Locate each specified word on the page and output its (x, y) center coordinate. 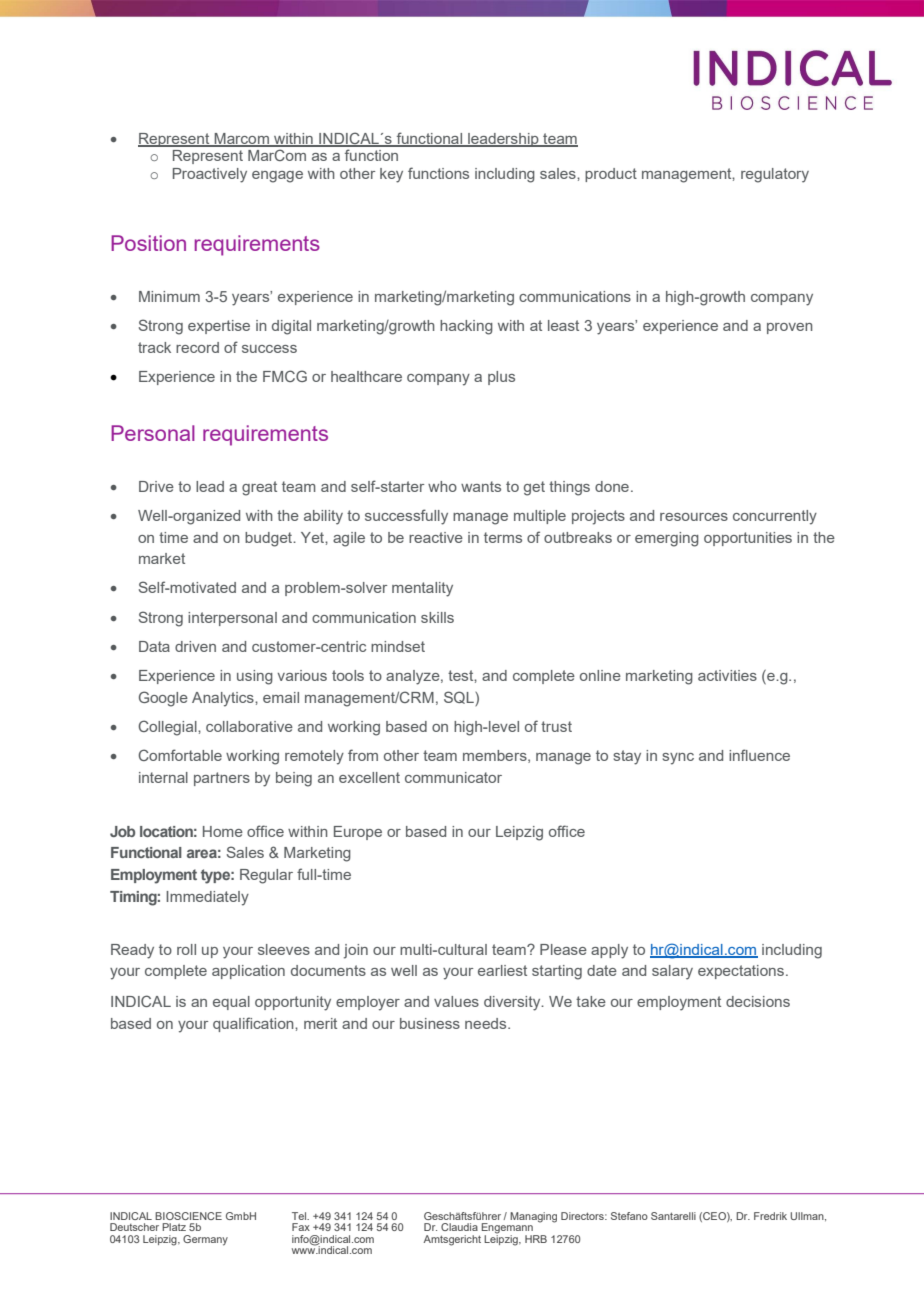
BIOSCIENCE (188, 1216)
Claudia (459, 1227)
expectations (741, 972)
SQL (460, 698)
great (259, 488)
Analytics (224, 699)
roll (186, 949)
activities (727, 675)
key (391, 175)
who (442, 486)
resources (694, 517)
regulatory (775, 175)
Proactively (210, 175)
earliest (502, 970)
